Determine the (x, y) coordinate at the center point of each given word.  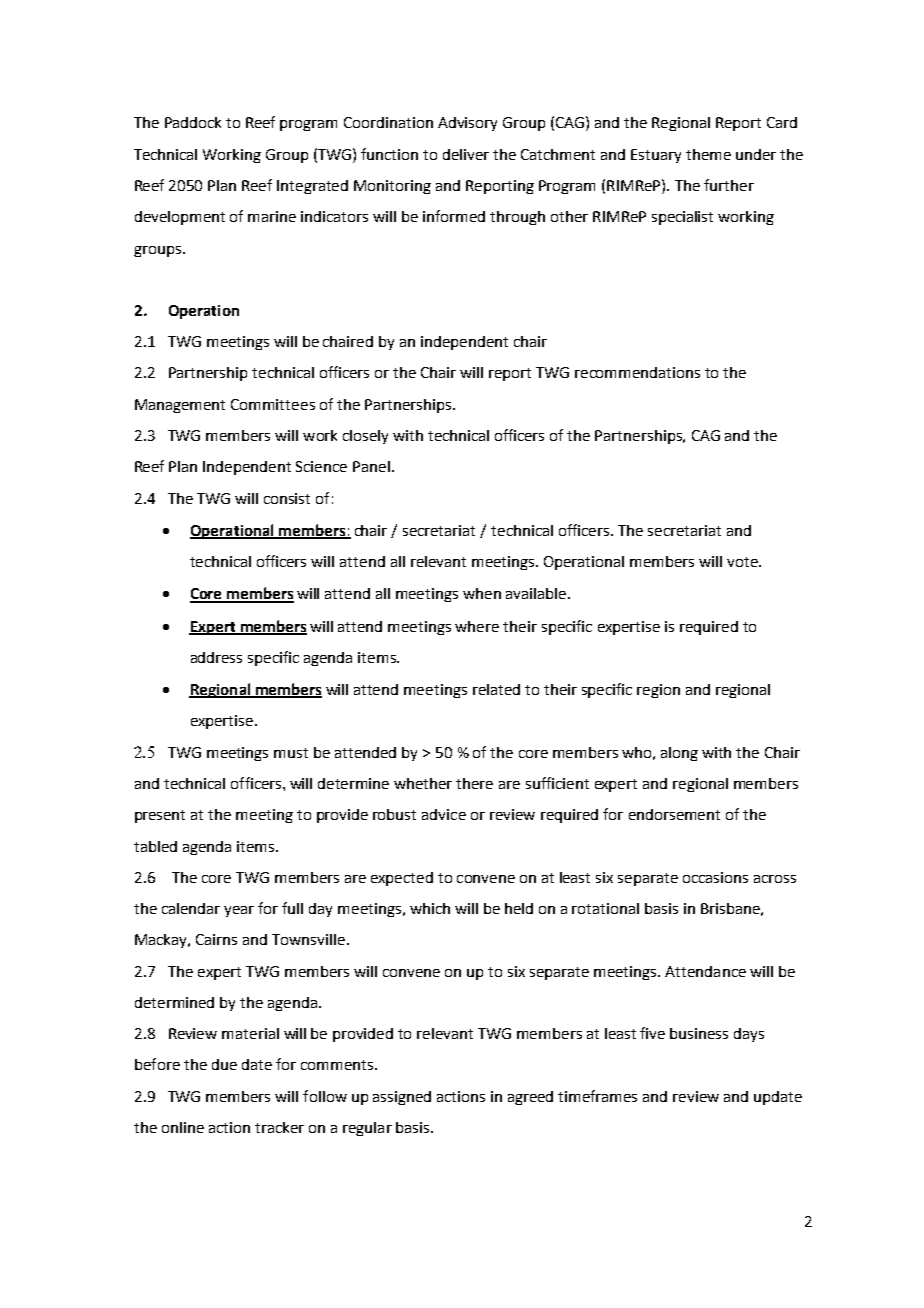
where (477, 626)
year (239, 911)
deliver (466, 154)
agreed (530, 1098)
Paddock (193, 122)
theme (708, 154)
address (216, 657)
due (224, 1064)
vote (743, 562)
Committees (273, 404)
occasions (715, 877)
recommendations (637, 372)
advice (444, 814)
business (699, 1033)
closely (365, 437)
